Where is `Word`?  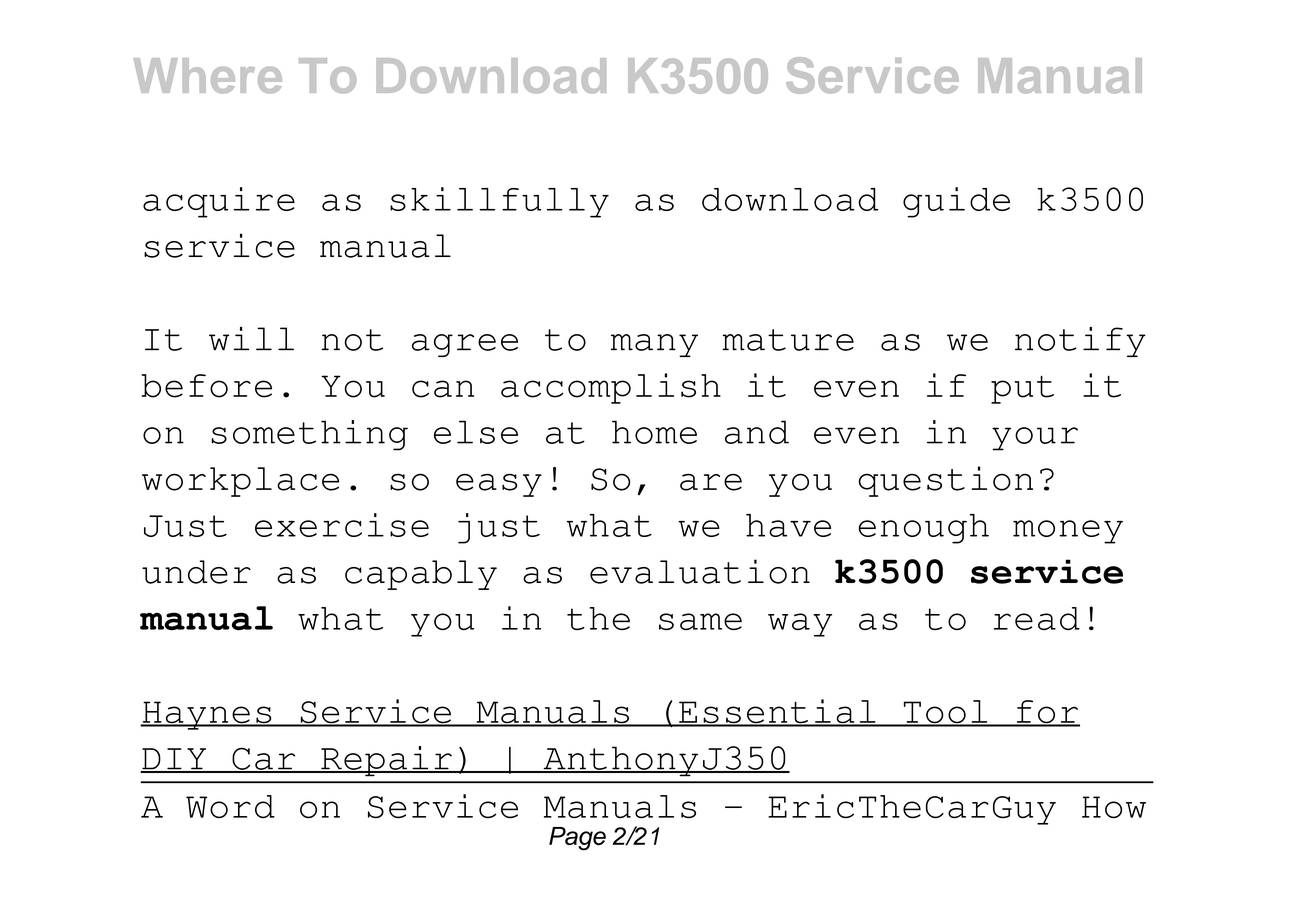 Word is located at coordinates (230, 807).
